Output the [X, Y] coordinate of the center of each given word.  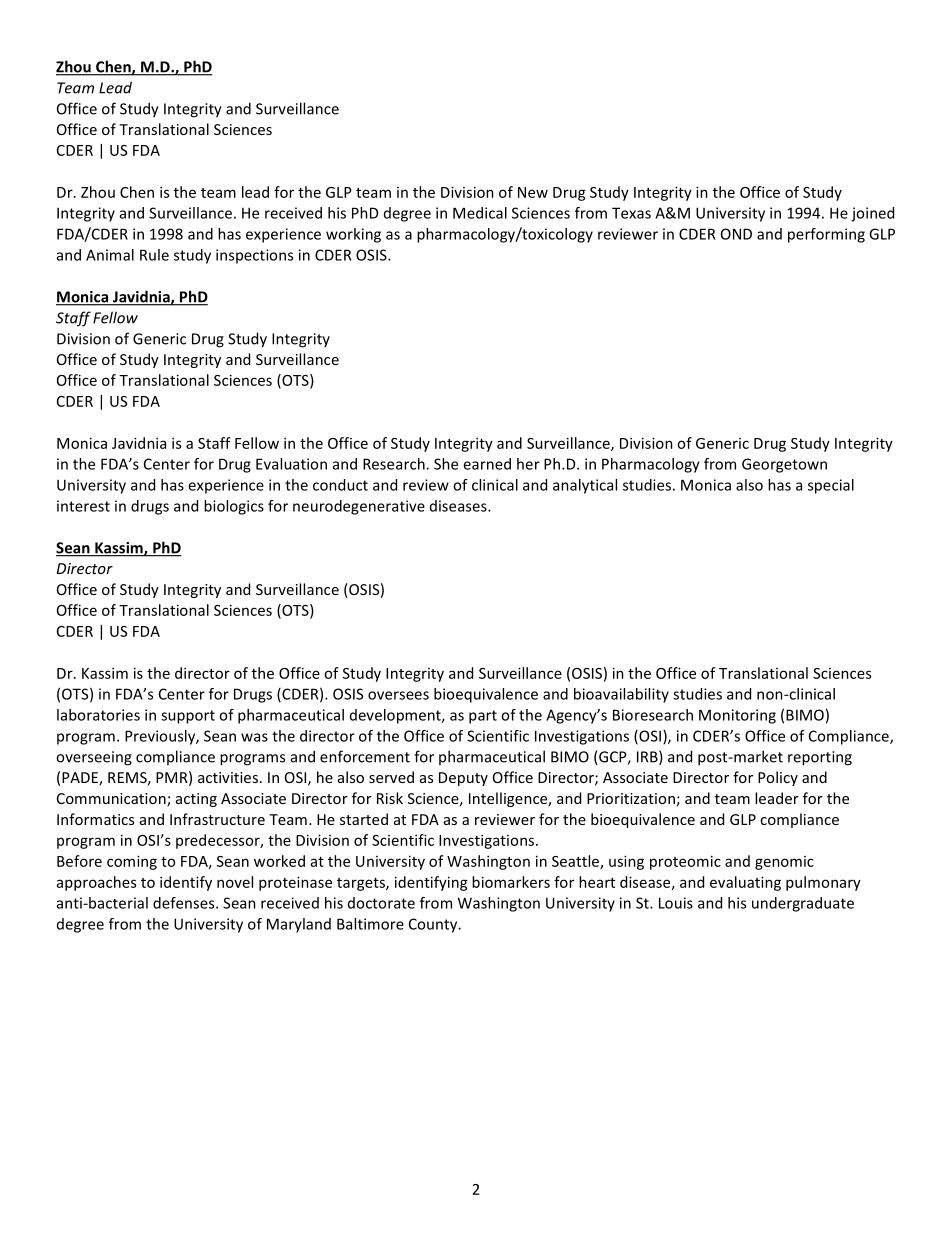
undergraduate [803, 904]
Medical [480, 213]
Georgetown [784, 465]
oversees [398, 695]
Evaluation [291, 464]
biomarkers [511, 882]
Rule [154, 255]
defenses [185, 903]
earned [487, 464]
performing [826, 235]
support [188, 717]
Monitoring [737, 716]
